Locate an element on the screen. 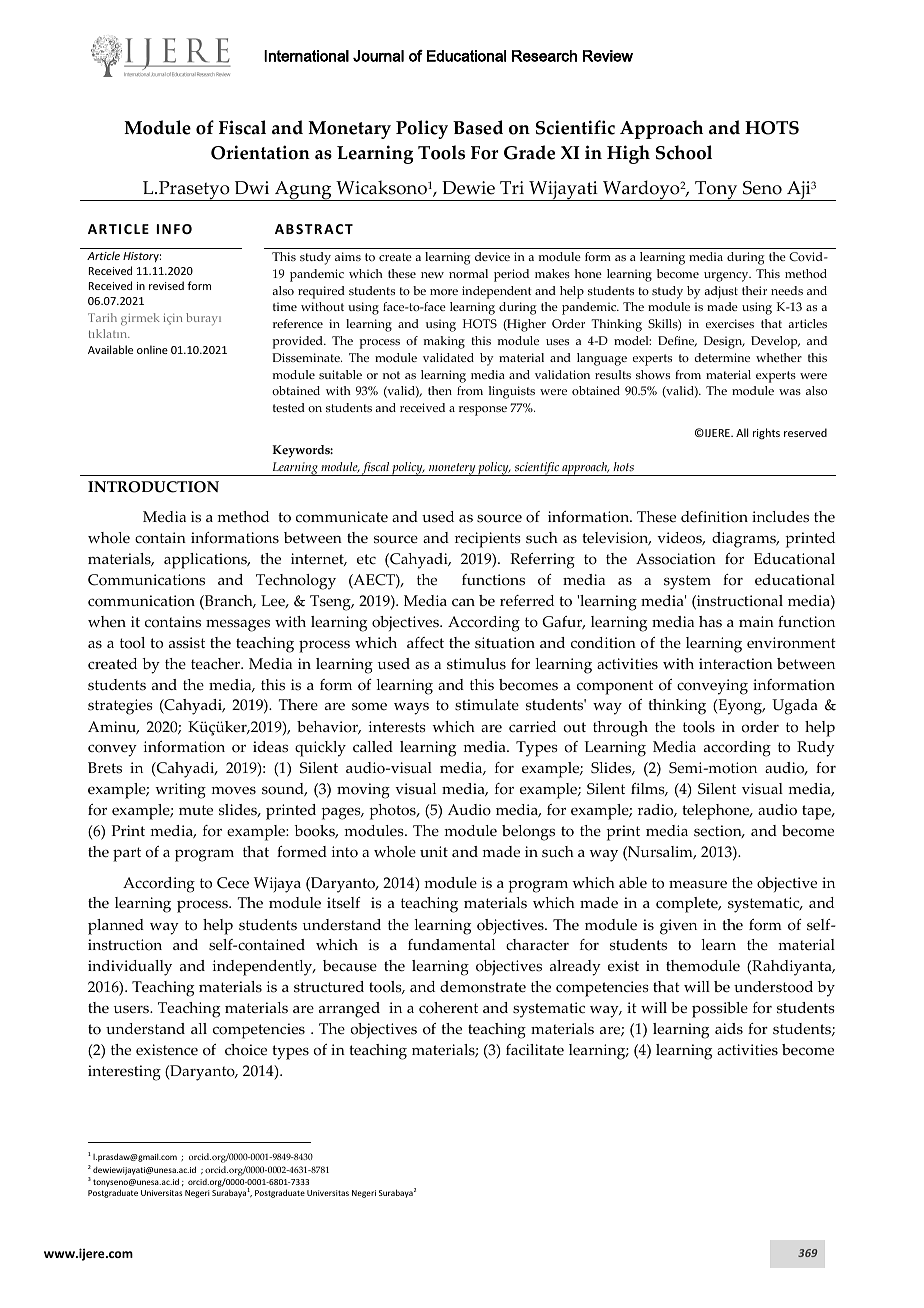 The width and height of the screenshot is (924, 1308). choice is located at coordinates (246, 1050).
